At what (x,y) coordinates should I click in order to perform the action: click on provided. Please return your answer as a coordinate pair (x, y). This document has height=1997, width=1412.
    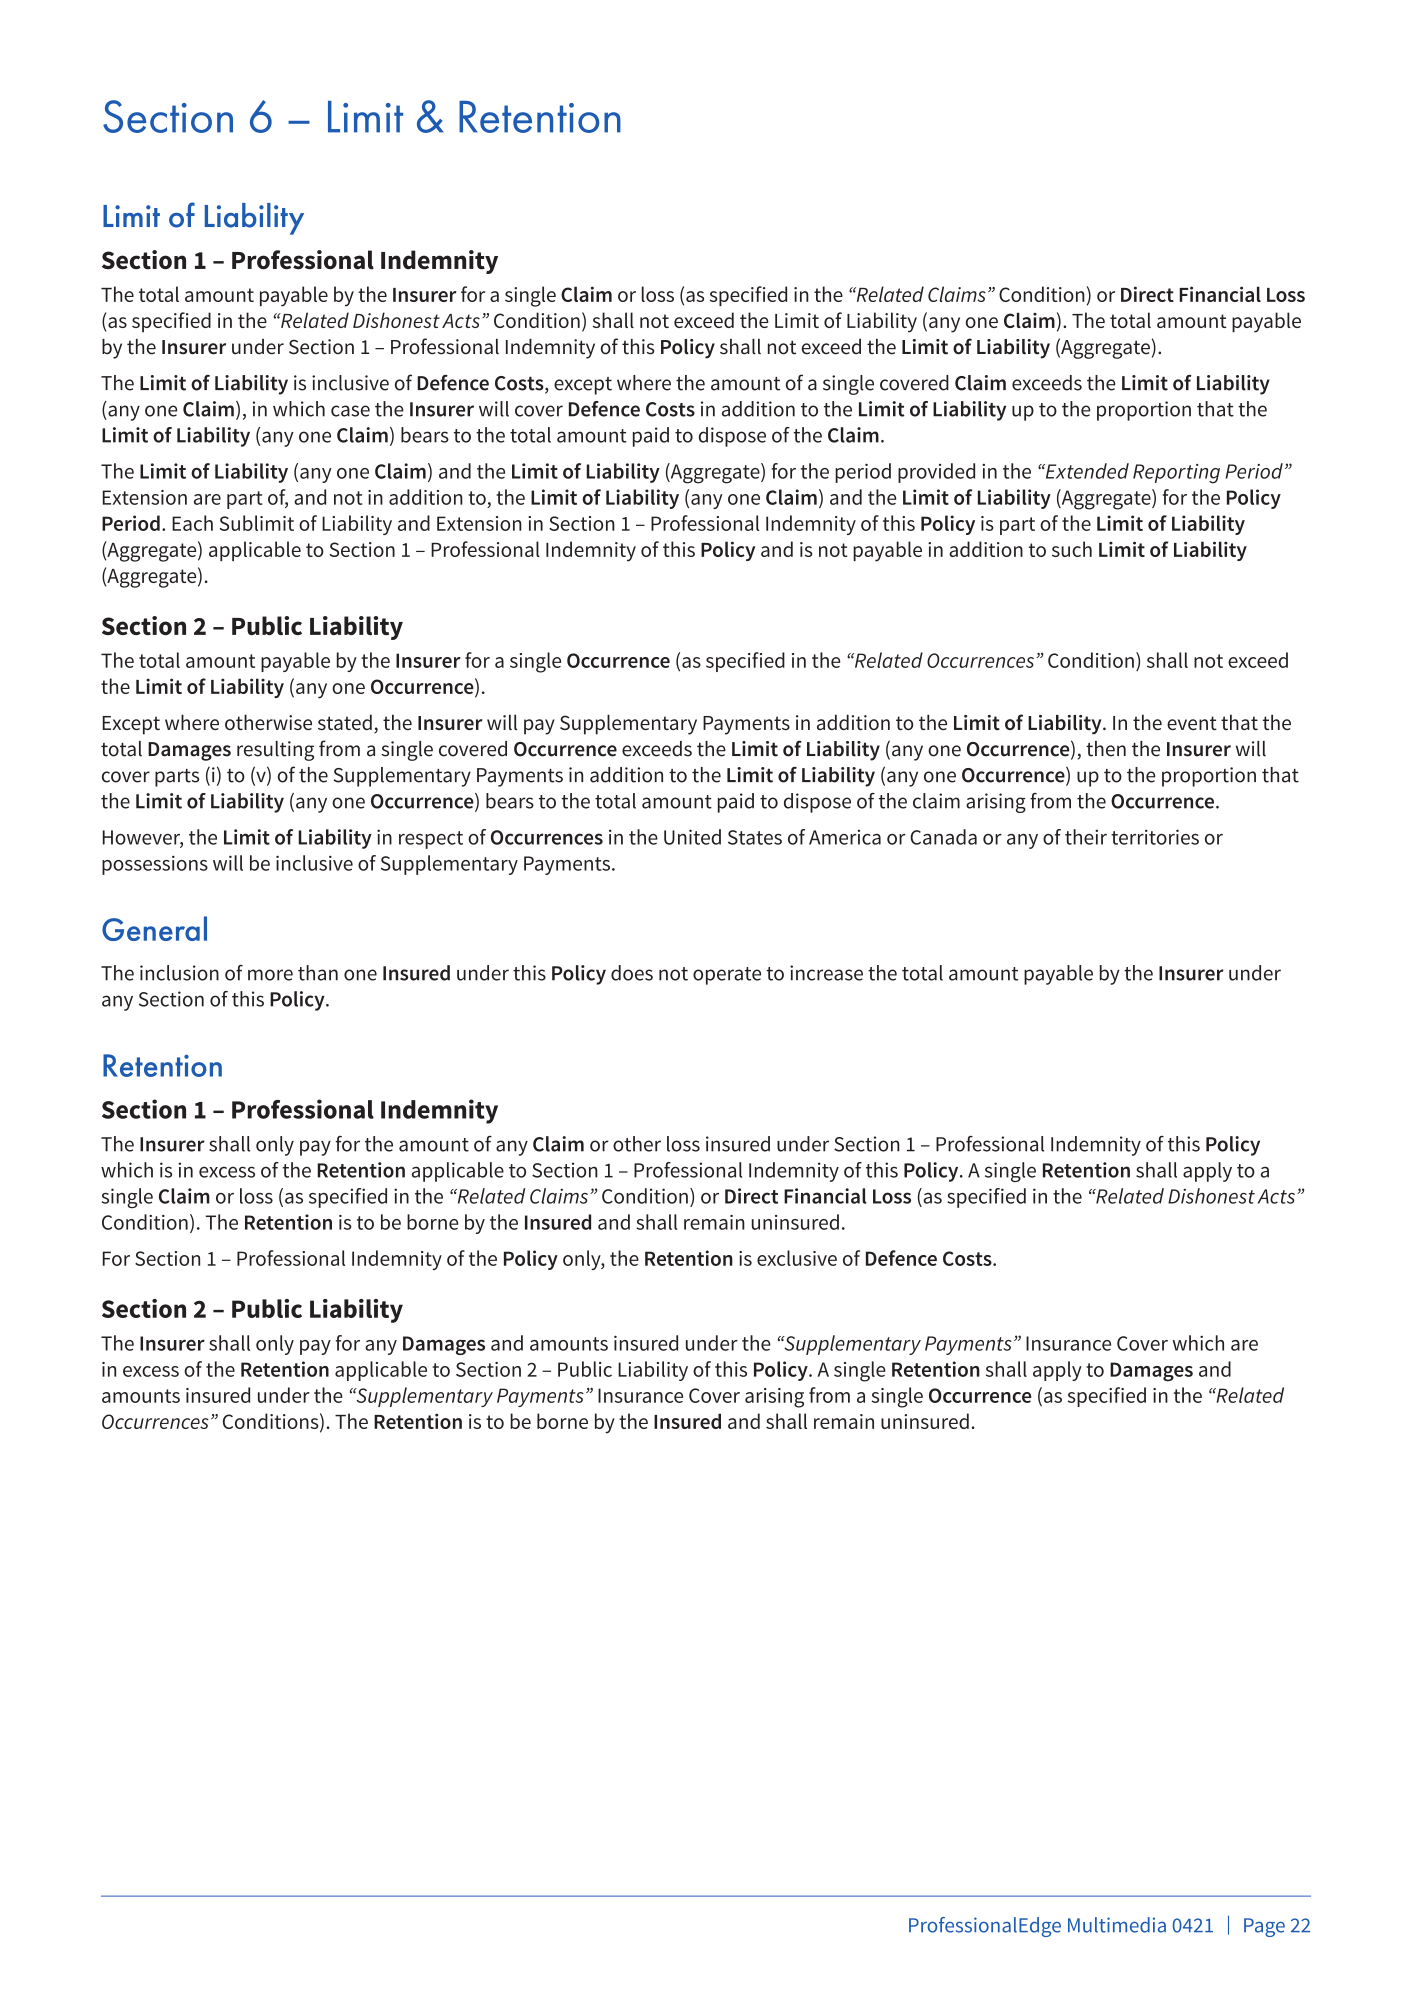
    Looking at the image, I should click on (936, 473).
